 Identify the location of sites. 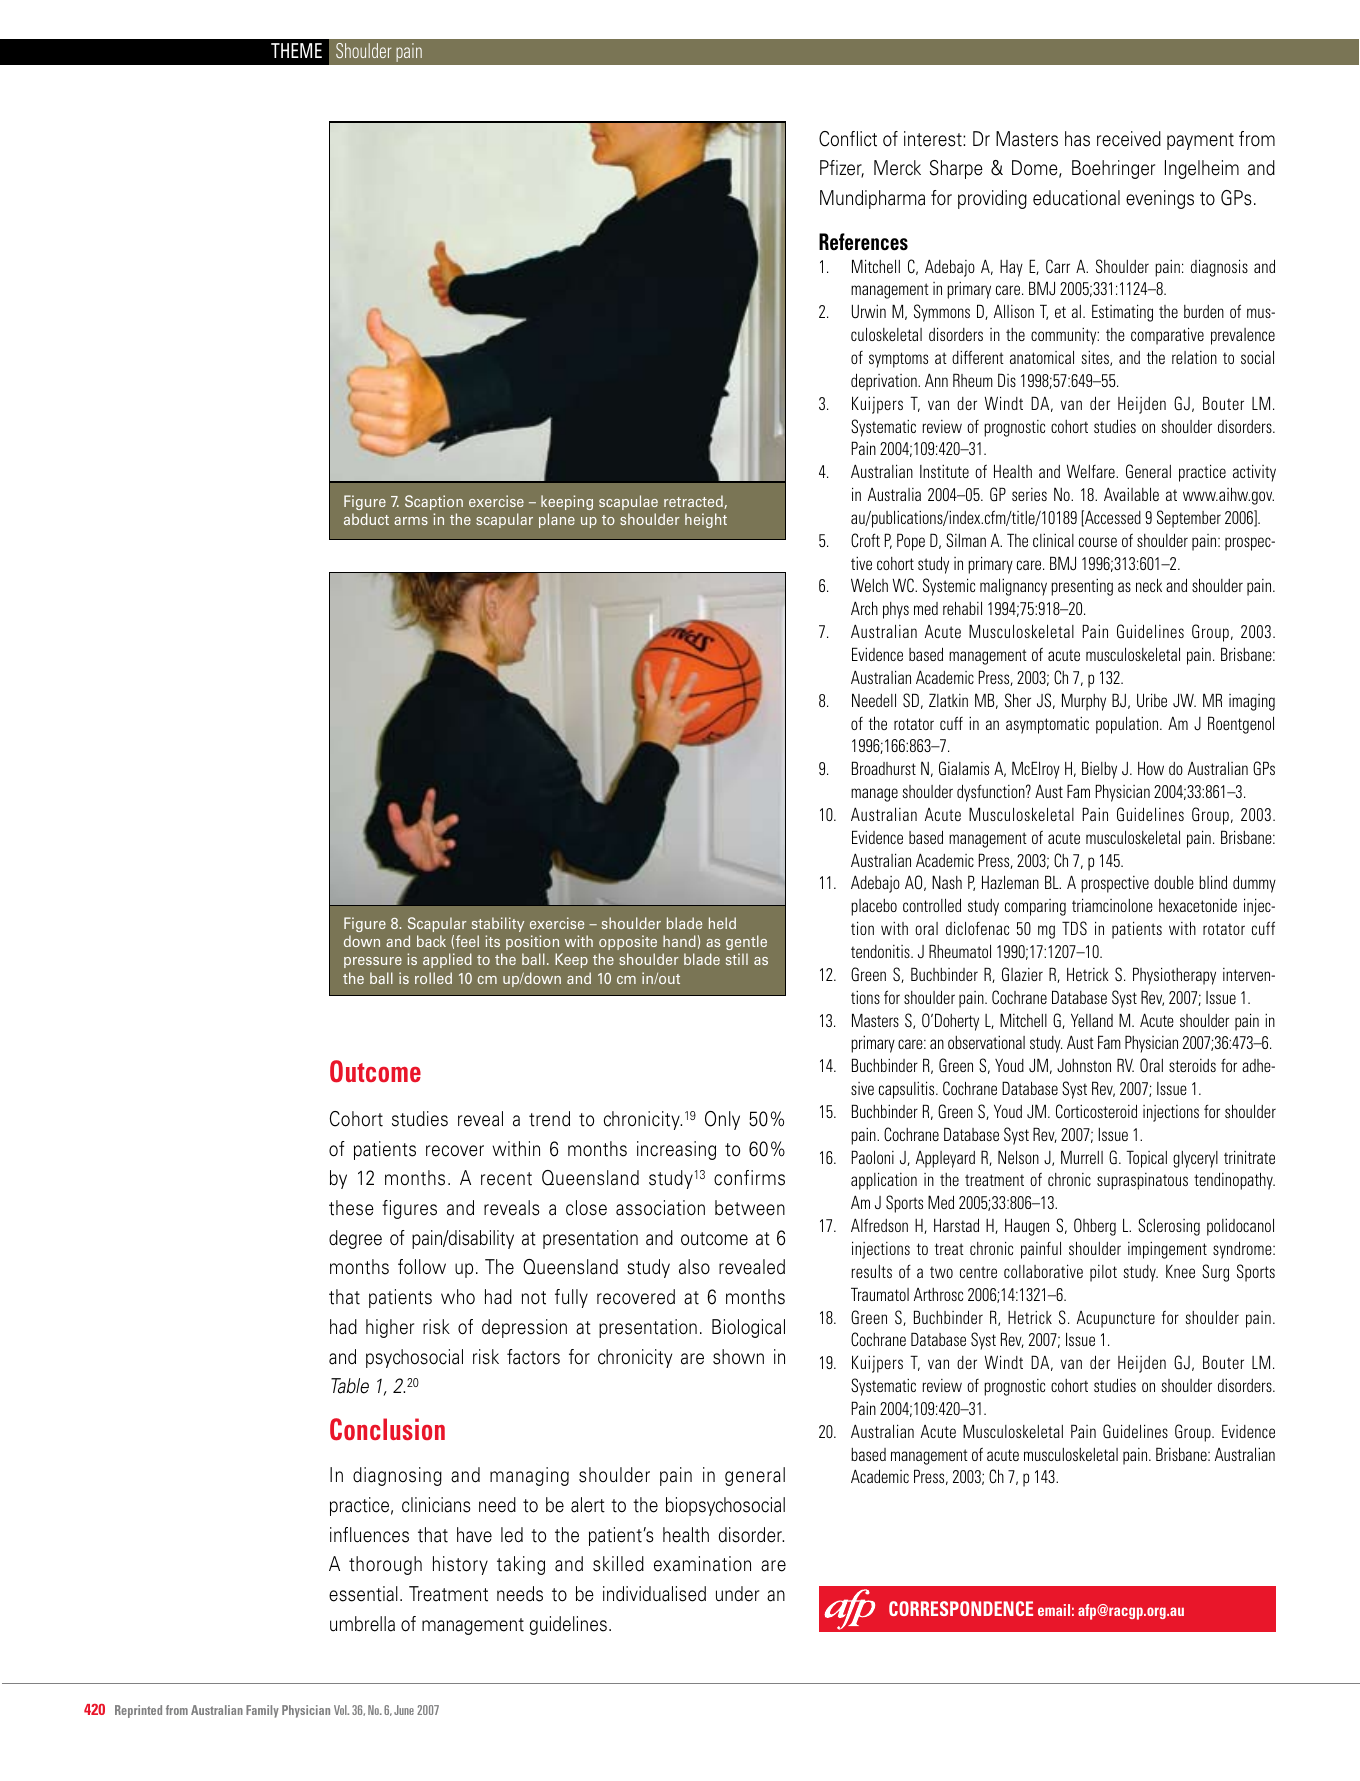
(1096, 358).
